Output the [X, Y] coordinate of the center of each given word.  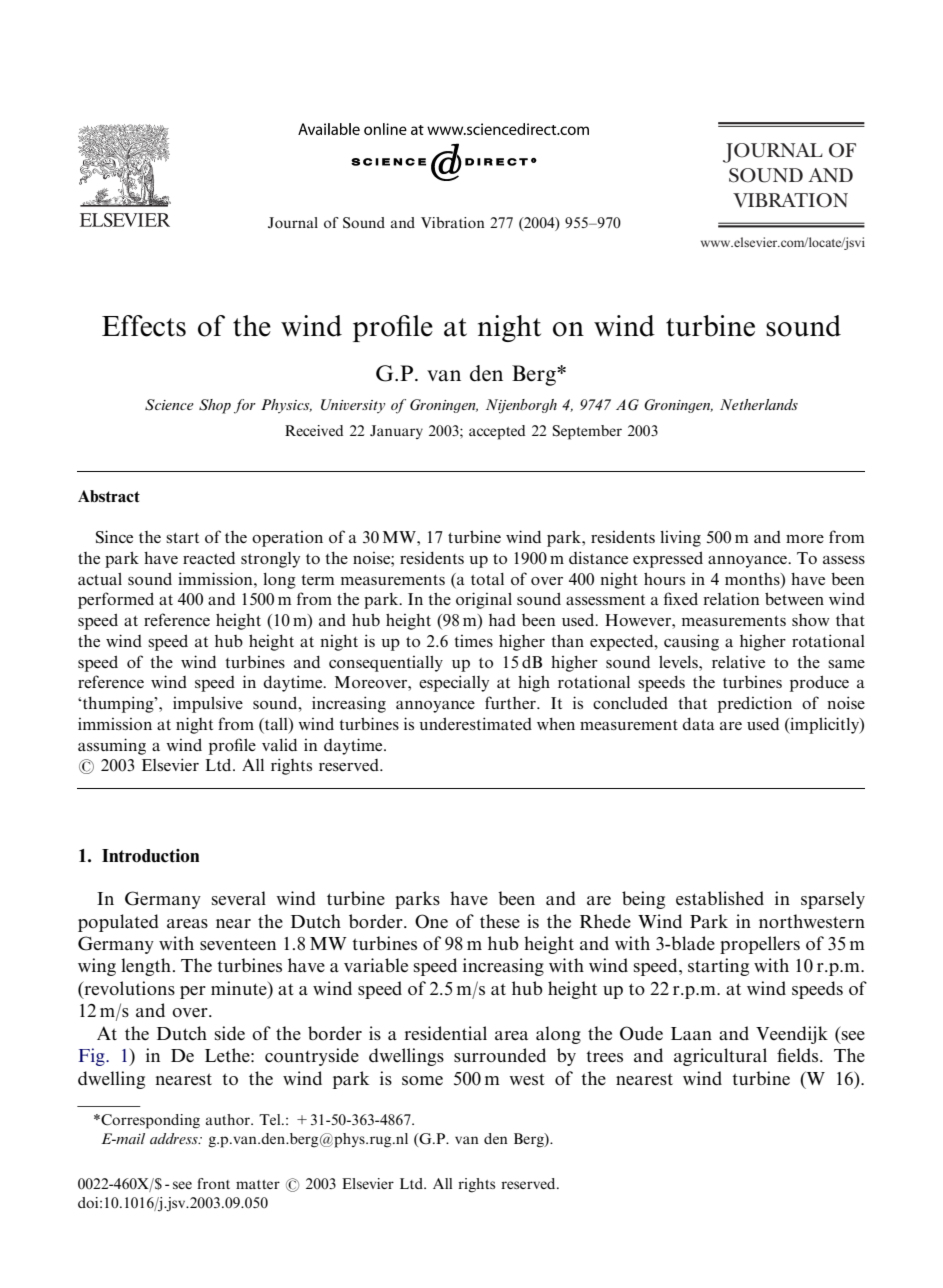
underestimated [475, 723]
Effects [144, 326]
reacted [209, 558]
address [175, 1138]
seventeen [238, 944]
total [487, 579]
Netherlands [759, 404]
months [753, 578]
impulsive [208, 704]
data [698, 724]
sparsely [833, 900]
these [500, 921]
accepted [497, 432]
